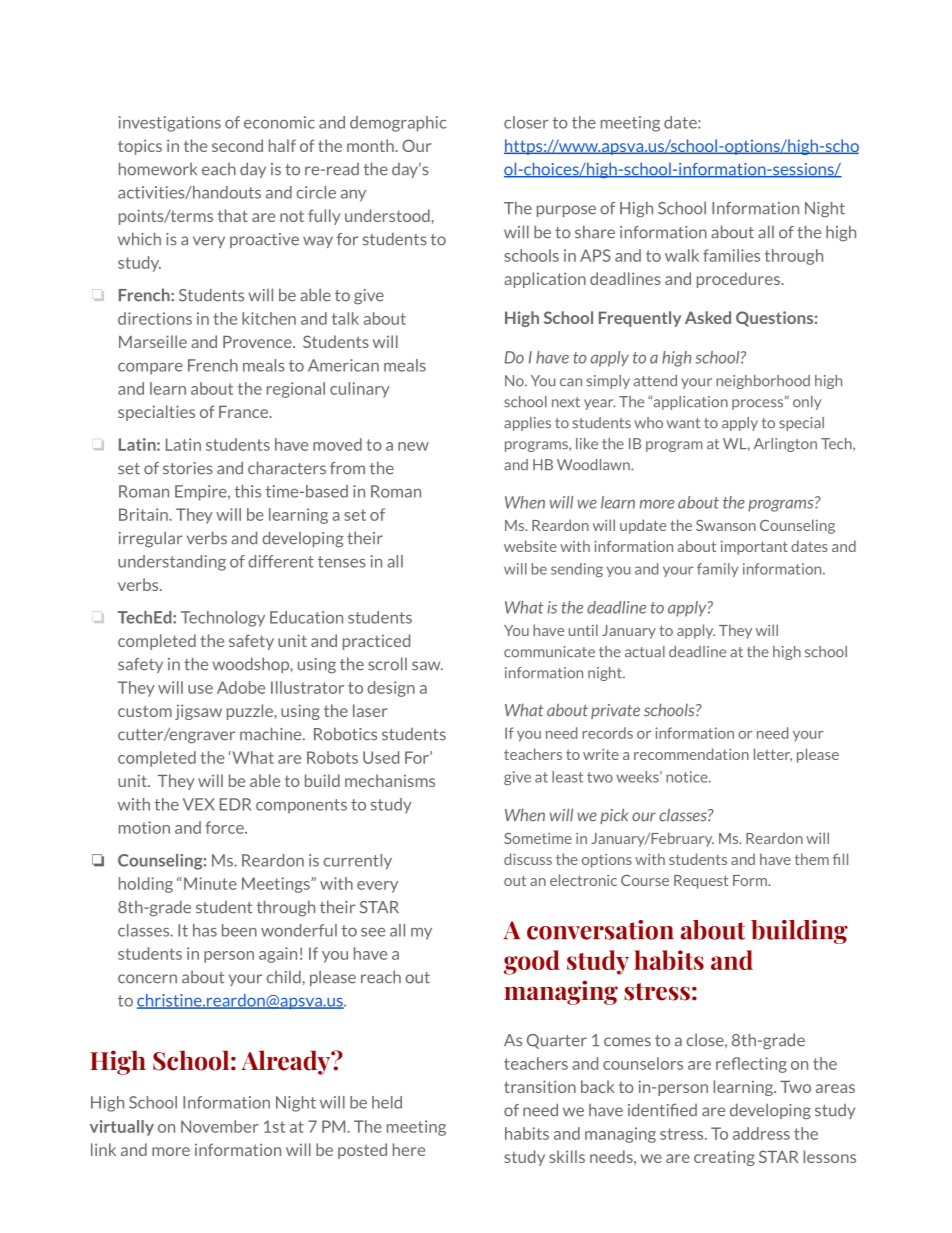  Describe the element at coordinates (717, 570) in the screenshot. I see `family` at that location.
